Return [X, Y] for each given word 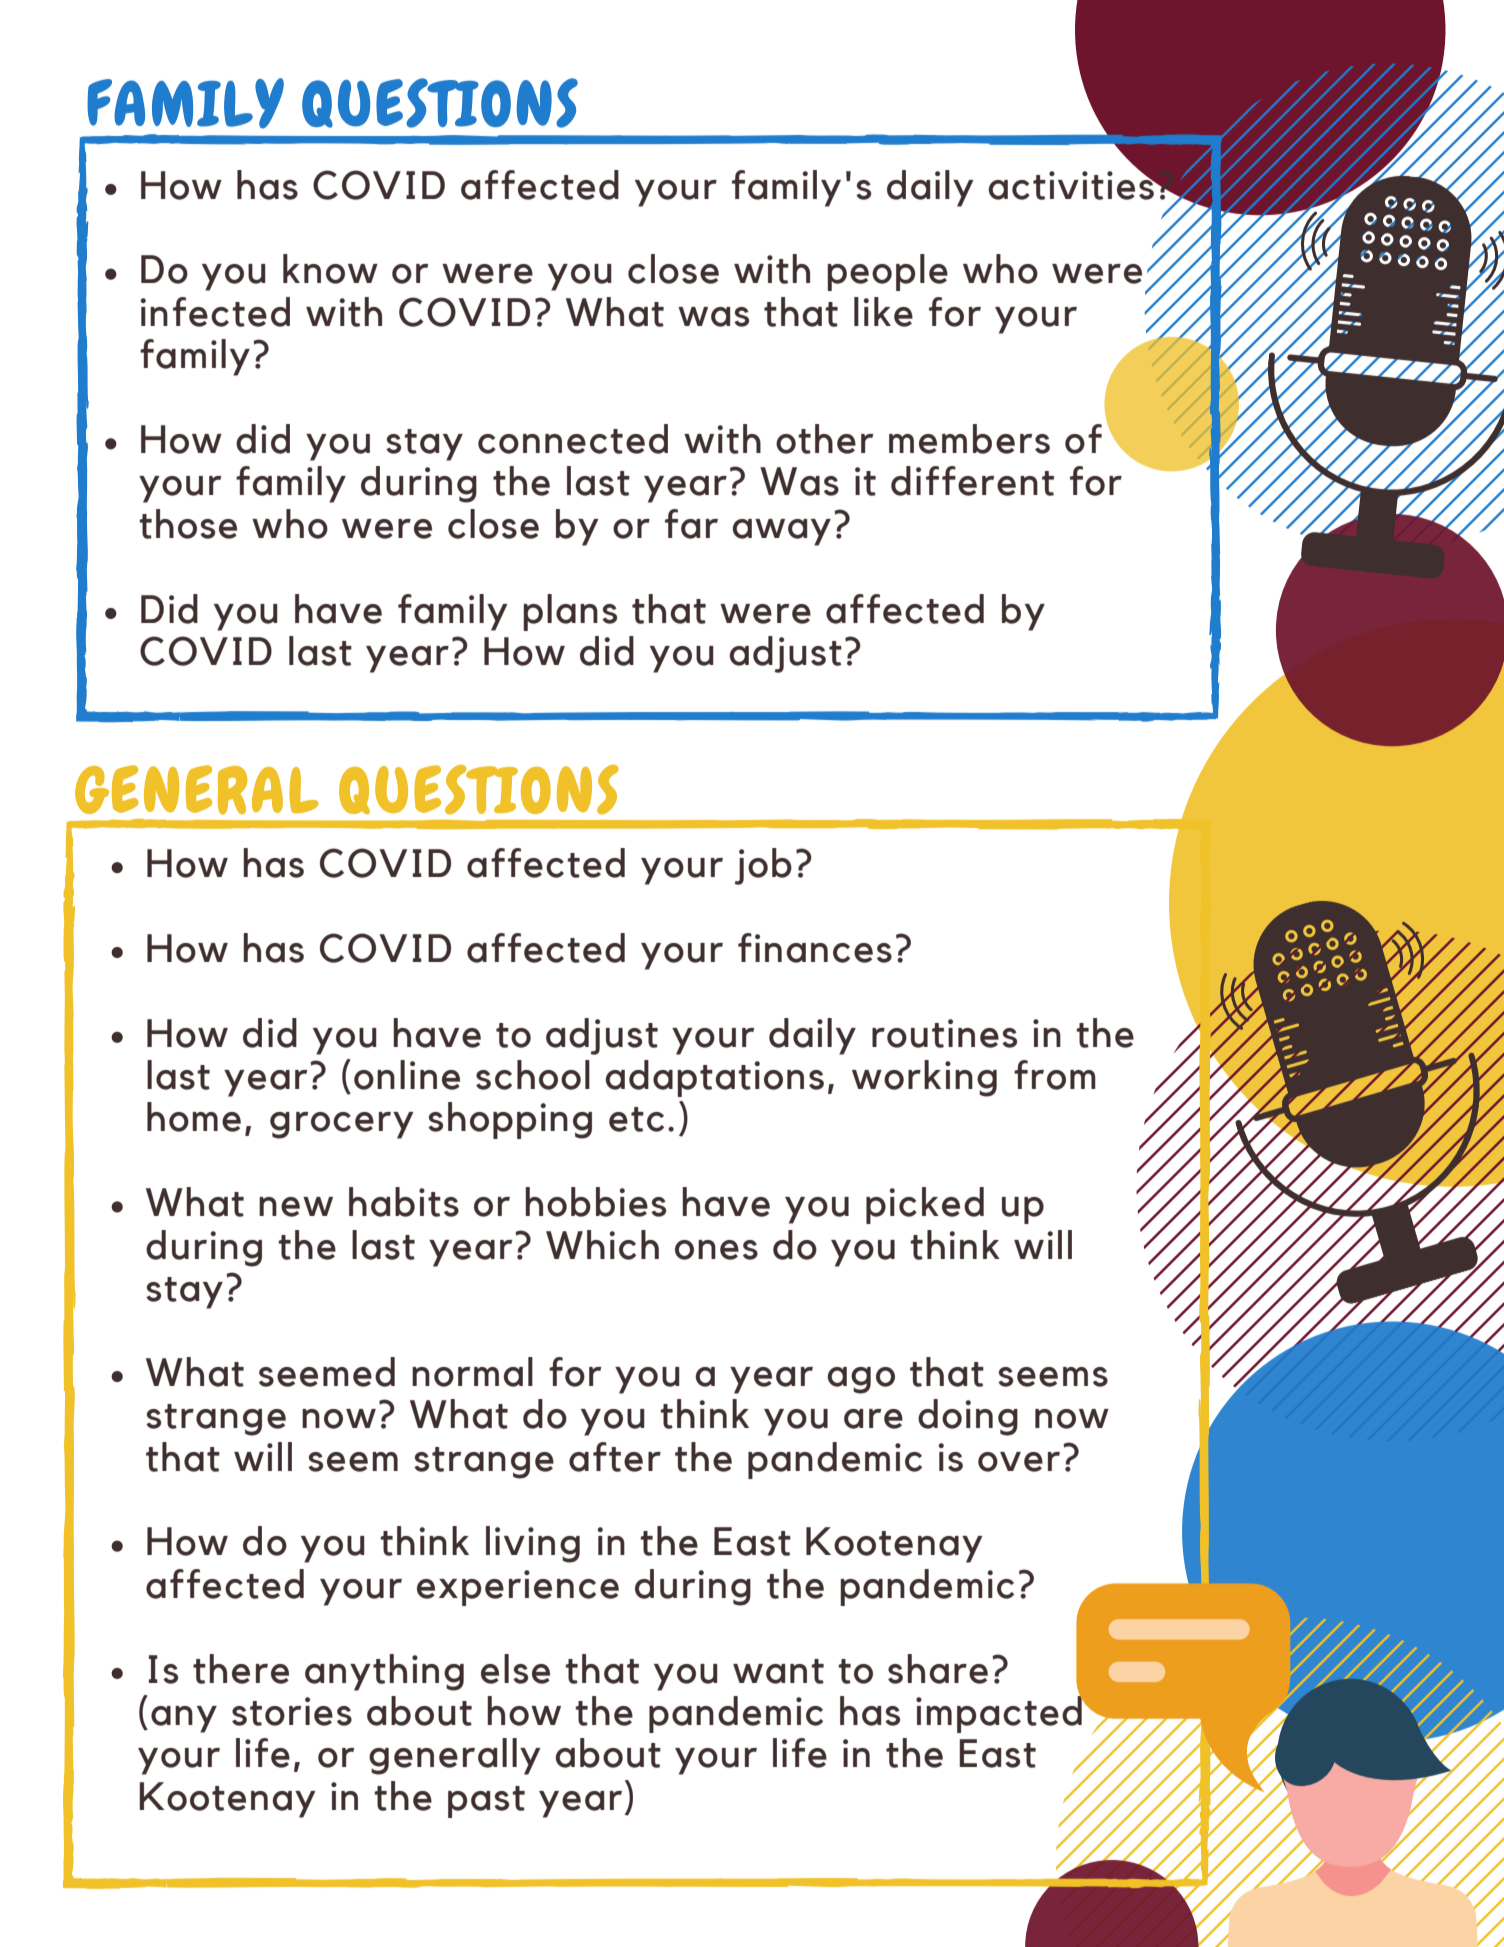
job [763, 866]
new [296, 1207]
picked [925, 1205]
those [188, 524]
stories [292, 1711]
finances [815, 948]
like [883, 312]
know [330, 269]
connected [573, 439]
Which [602, 1245]
